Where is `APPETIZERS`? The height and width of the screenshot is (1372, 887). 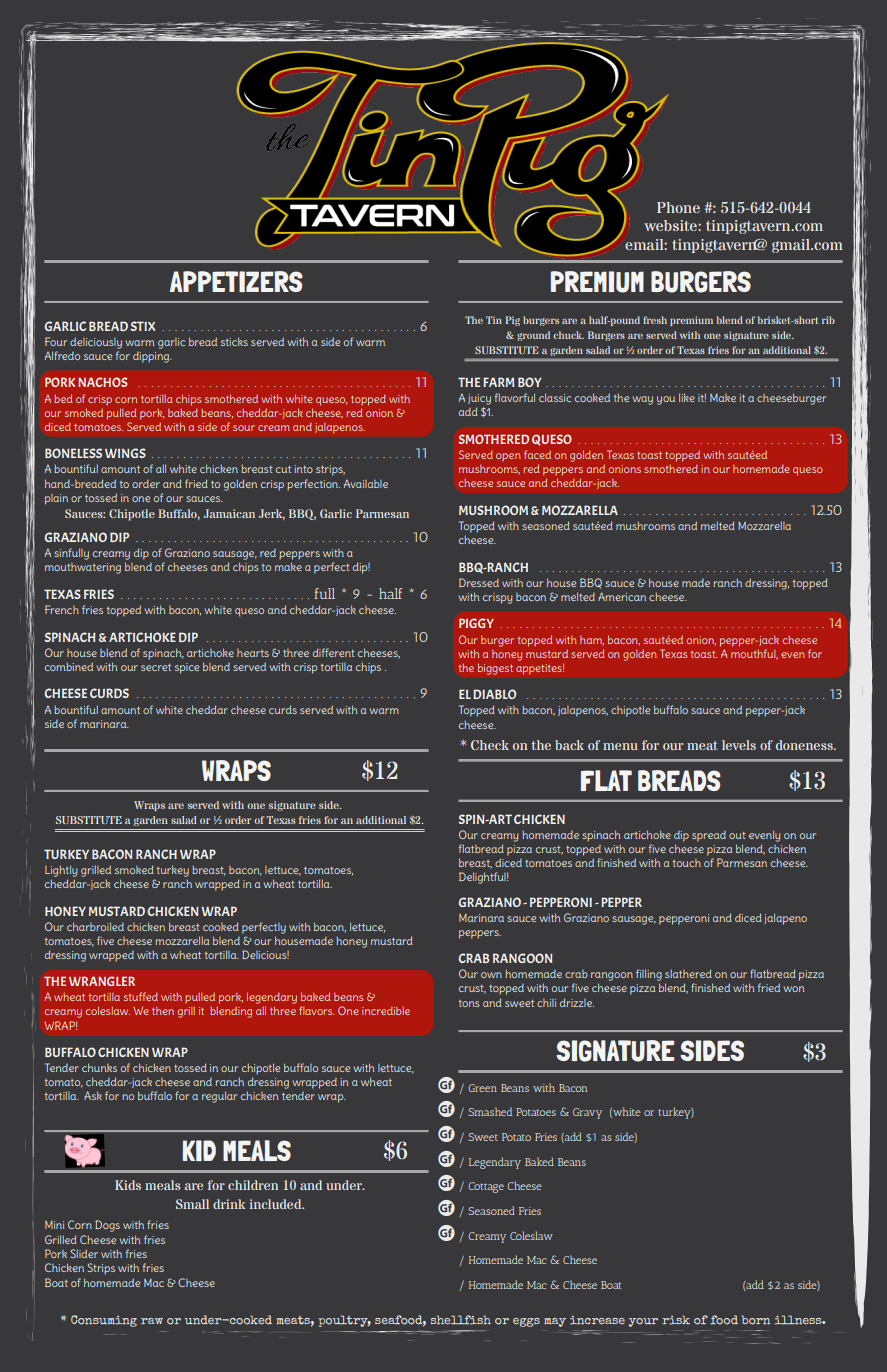
APPETIZERS is located at coordinates (236, 281).
